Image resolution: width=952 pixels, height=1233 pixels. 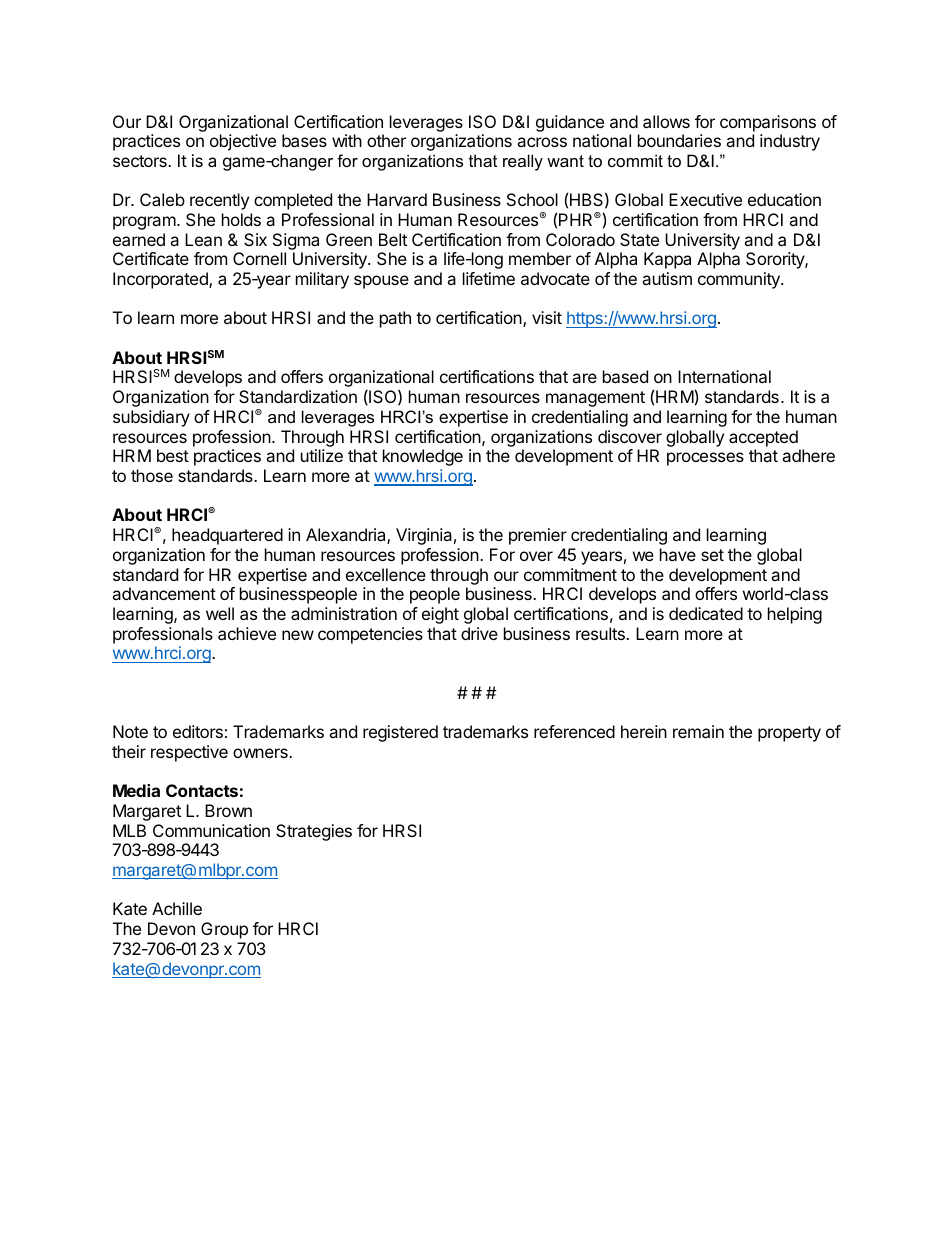 I want to click on objective, so click(x=243, y=142).
